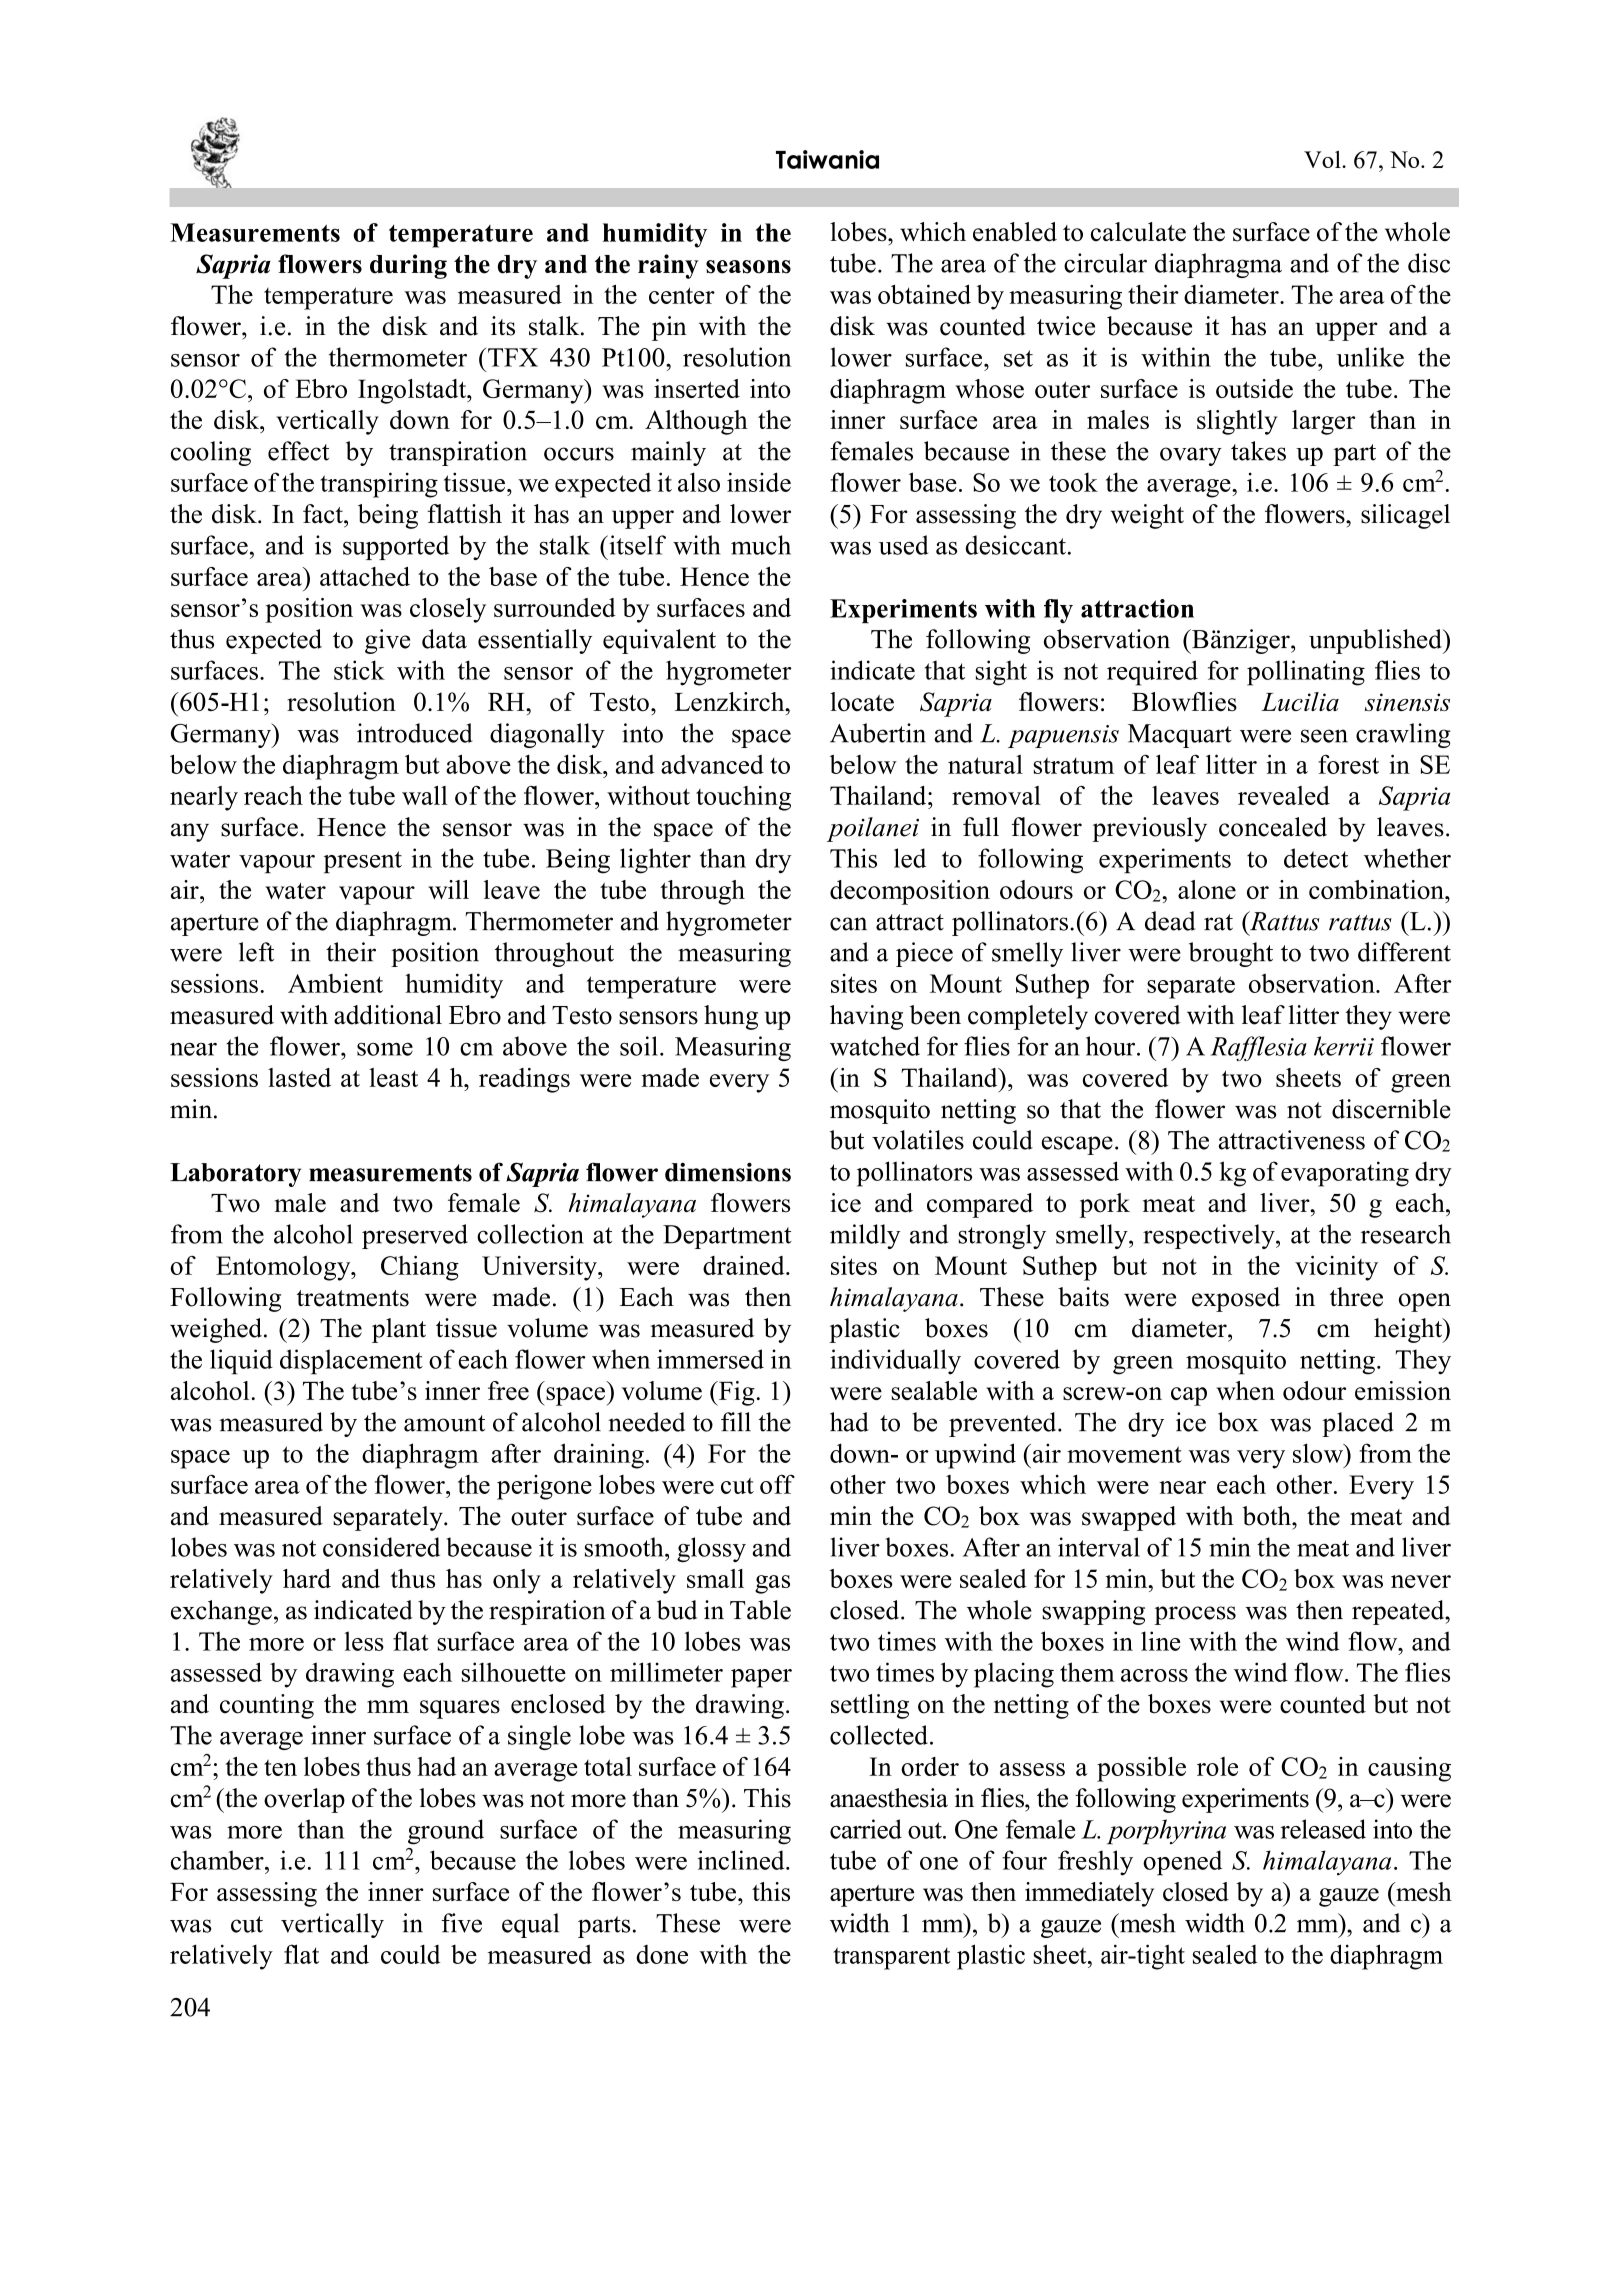  Describe the element at coordinates (461, 1923) in the image. I see `five` at that location.
